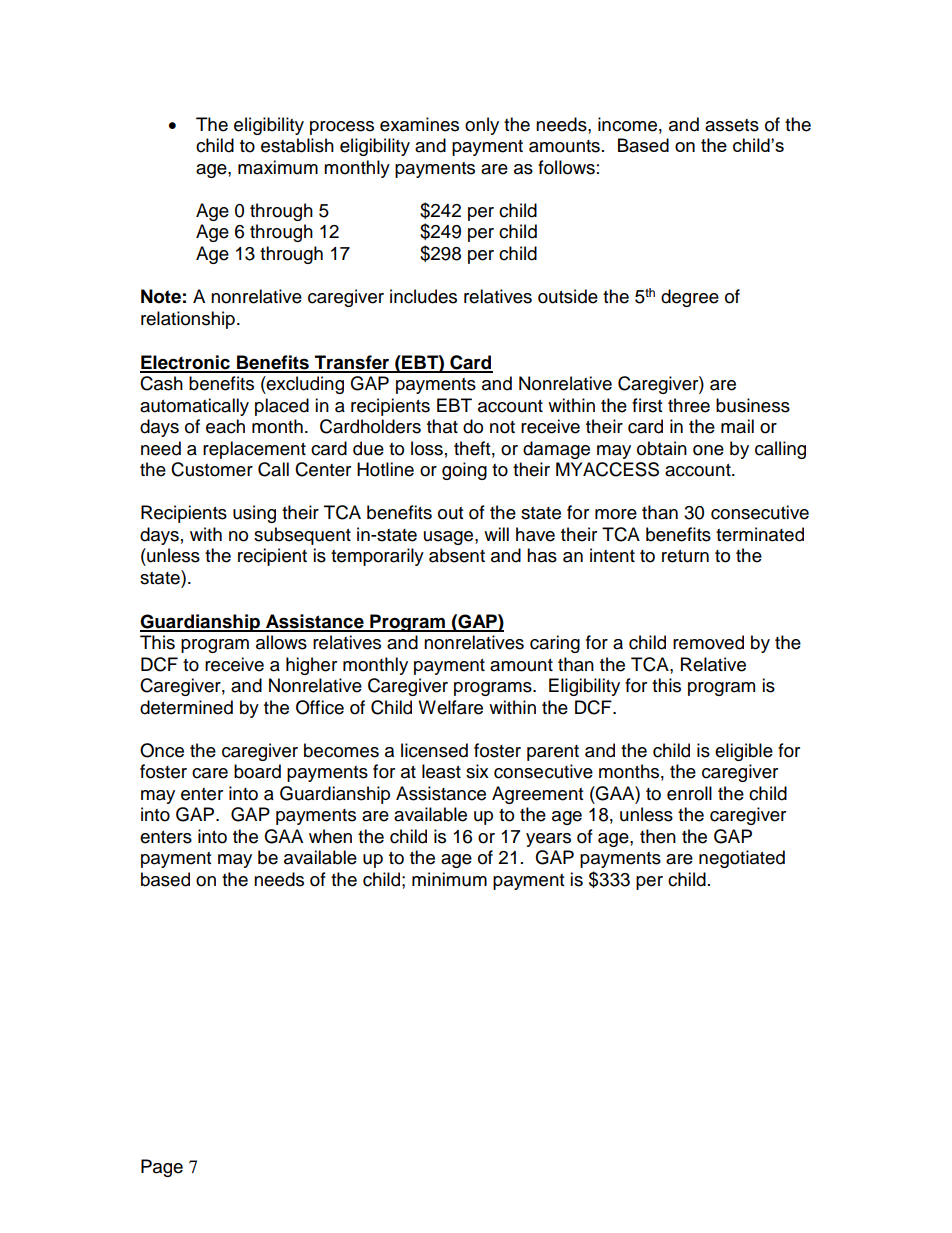 This screenshot has height=1233, width=952. I want to click on maximum, so click(278, 167).
